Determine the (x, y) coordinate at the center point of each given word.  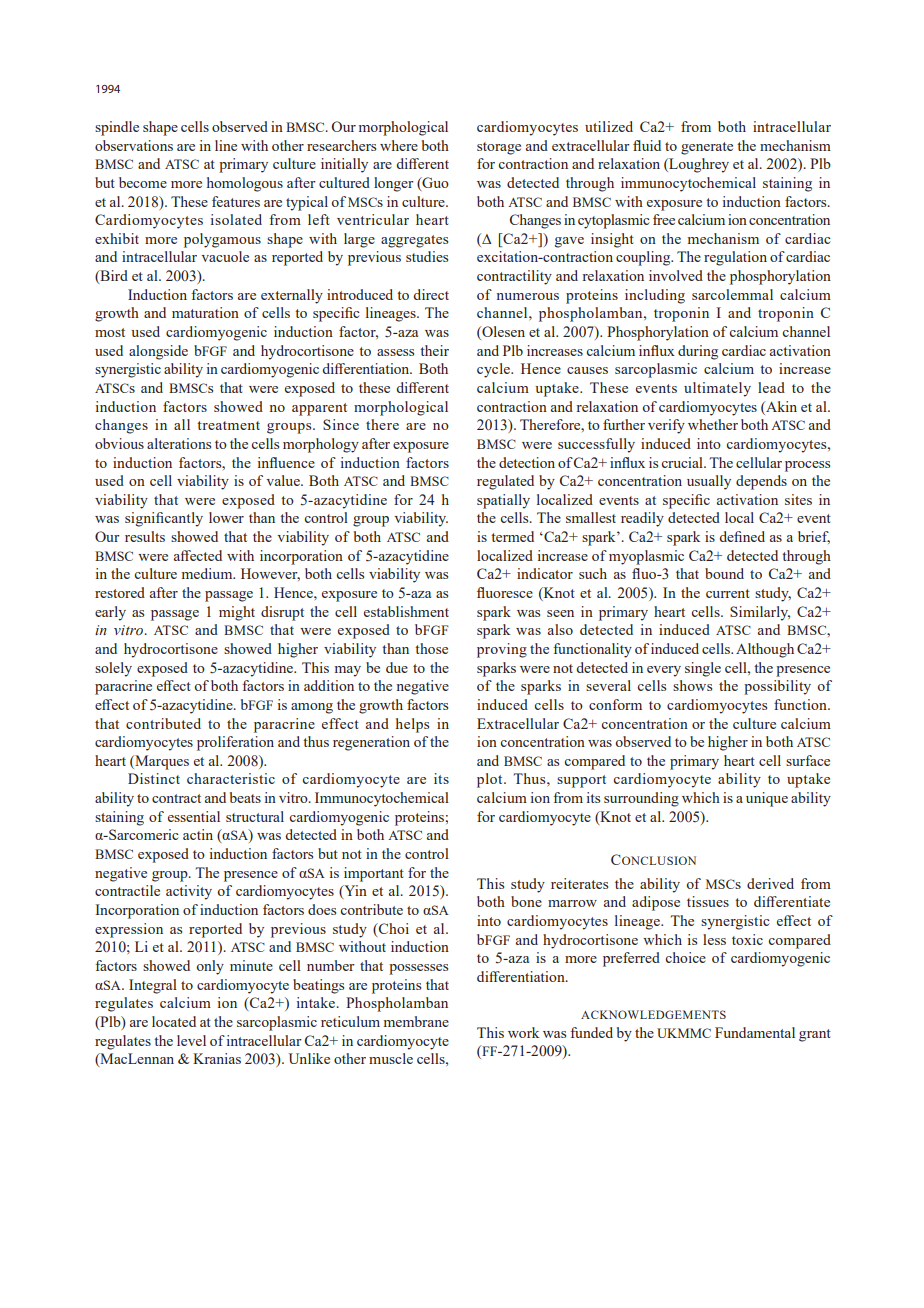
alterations (179, 443)
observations (134, 145)
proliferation (235, 743)
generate (707, 148)
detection (527, 462)
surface (808, 760)
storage (499, 148)
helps (412, 725)
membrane (416, 1021)
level (191, 1040)
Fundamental (755, 1032)
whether (713, 424)
